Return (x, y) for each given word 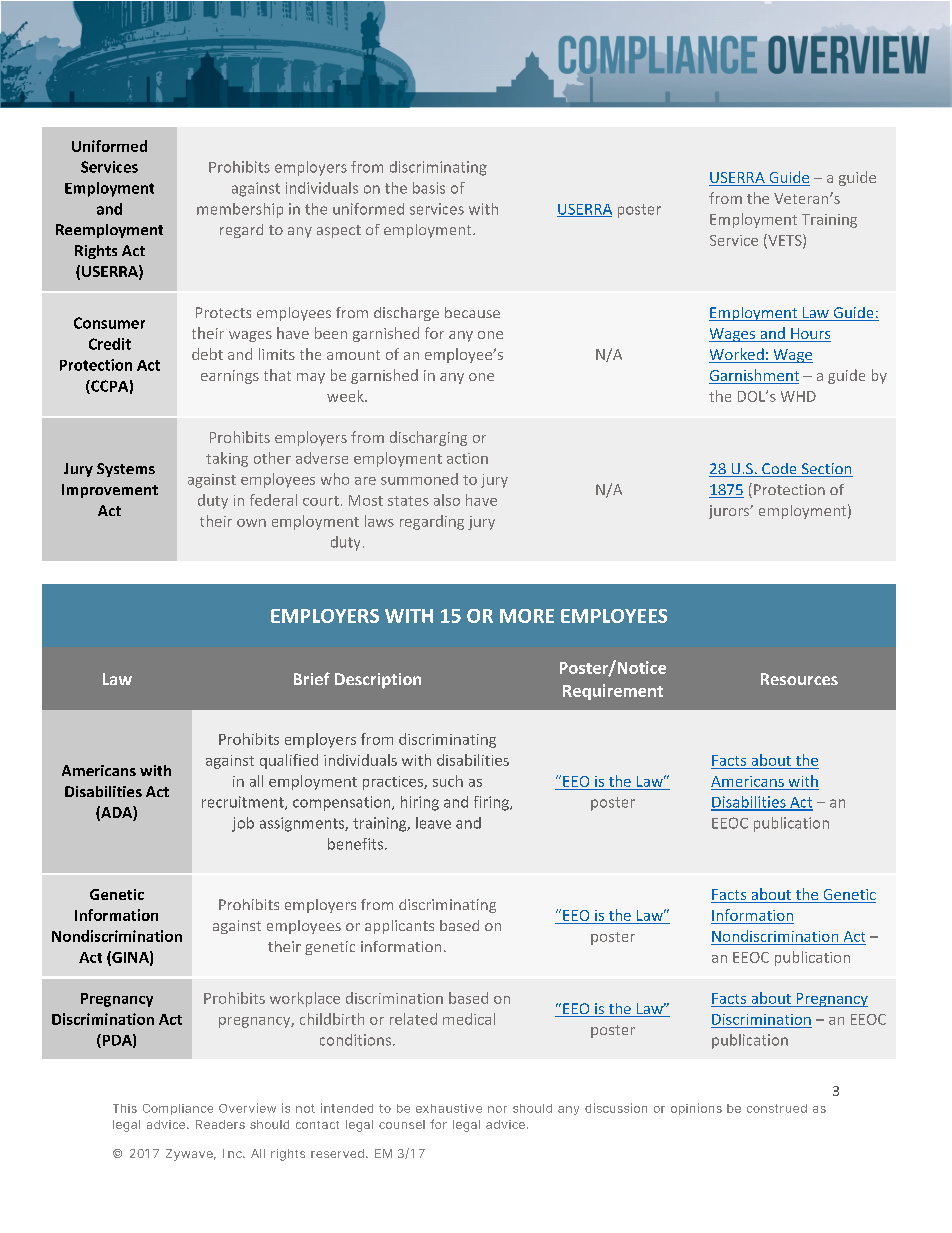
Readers (220, 1124)
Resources (799, 679)
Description (378, 681)
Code (779, 470)
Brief (312, 678)
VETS (785, 241)
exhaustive (449, 1108)
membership (240, 210)
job (243, 824)
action (467, 458)
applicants (399, 927)
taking (227, 459)
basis (429, 188)
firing (492, 803)
